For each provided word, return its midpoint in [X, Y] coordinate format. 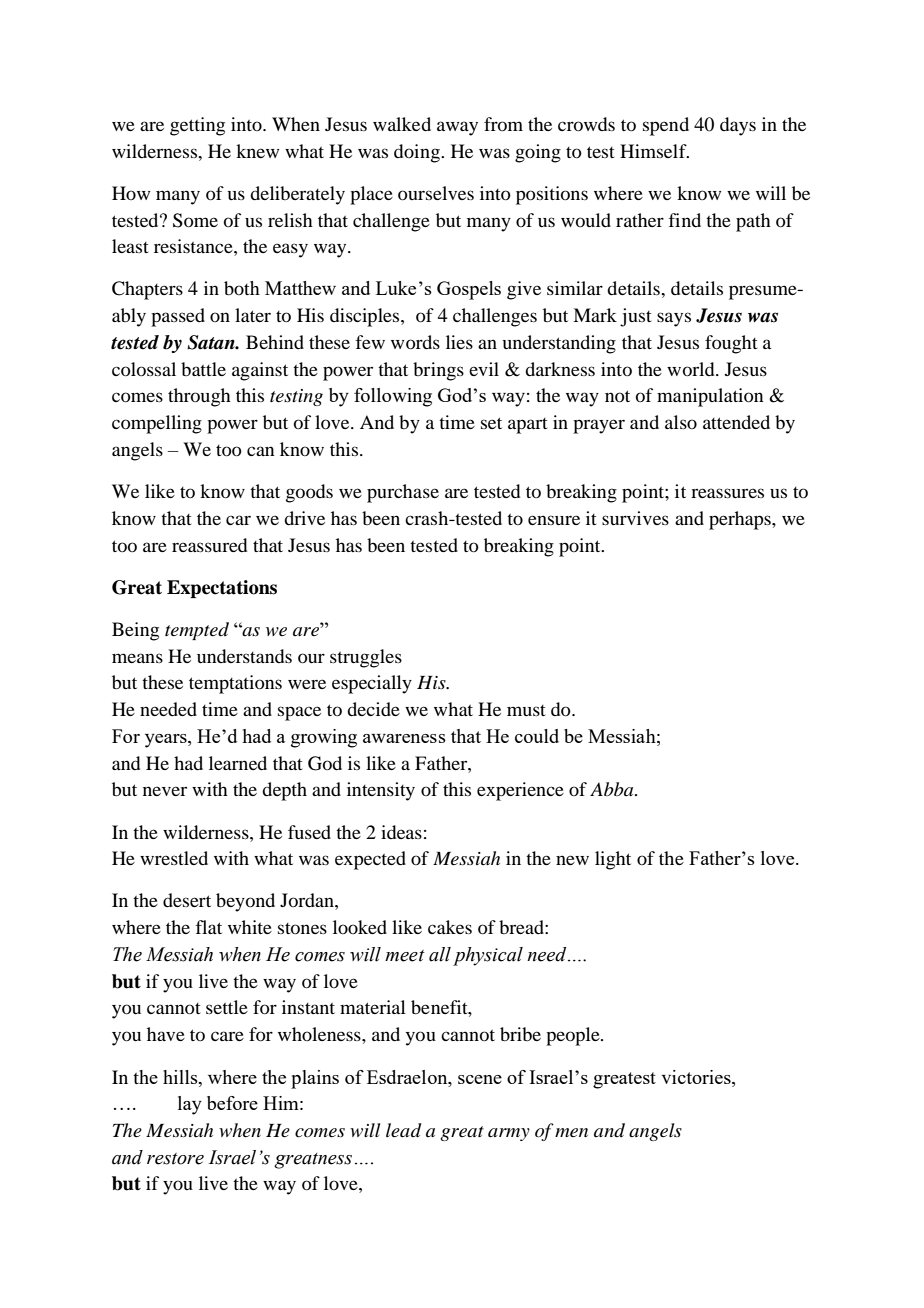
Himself [654, 151]
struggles [366, 658]
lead [404, 1130]
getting [197, 126]
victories [697, 1077]
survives [635, 518]
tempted [197, 631]
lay [190, 1105]
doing [418, 153]
